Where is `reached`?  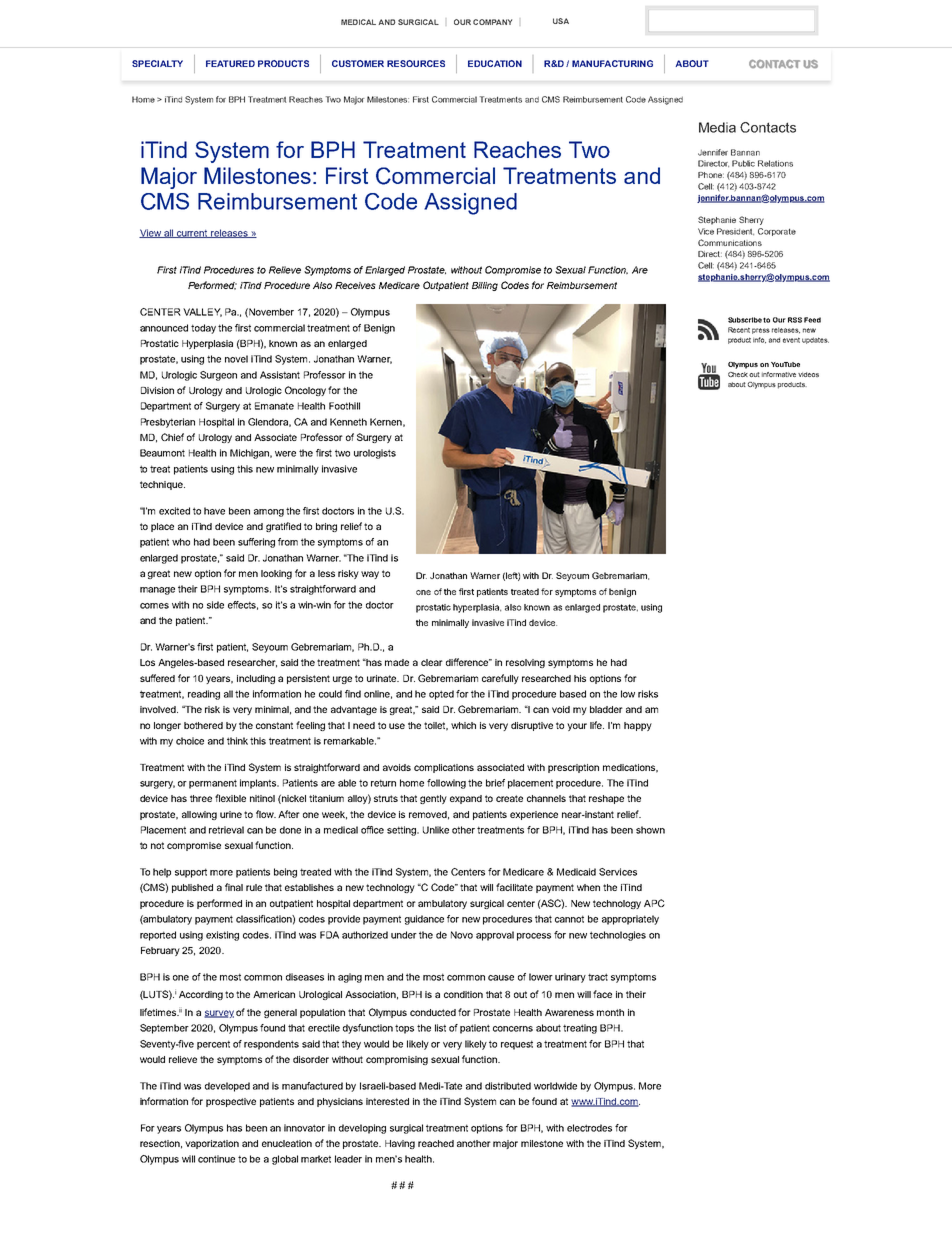
reached is located at coordinates (436, 1143).
